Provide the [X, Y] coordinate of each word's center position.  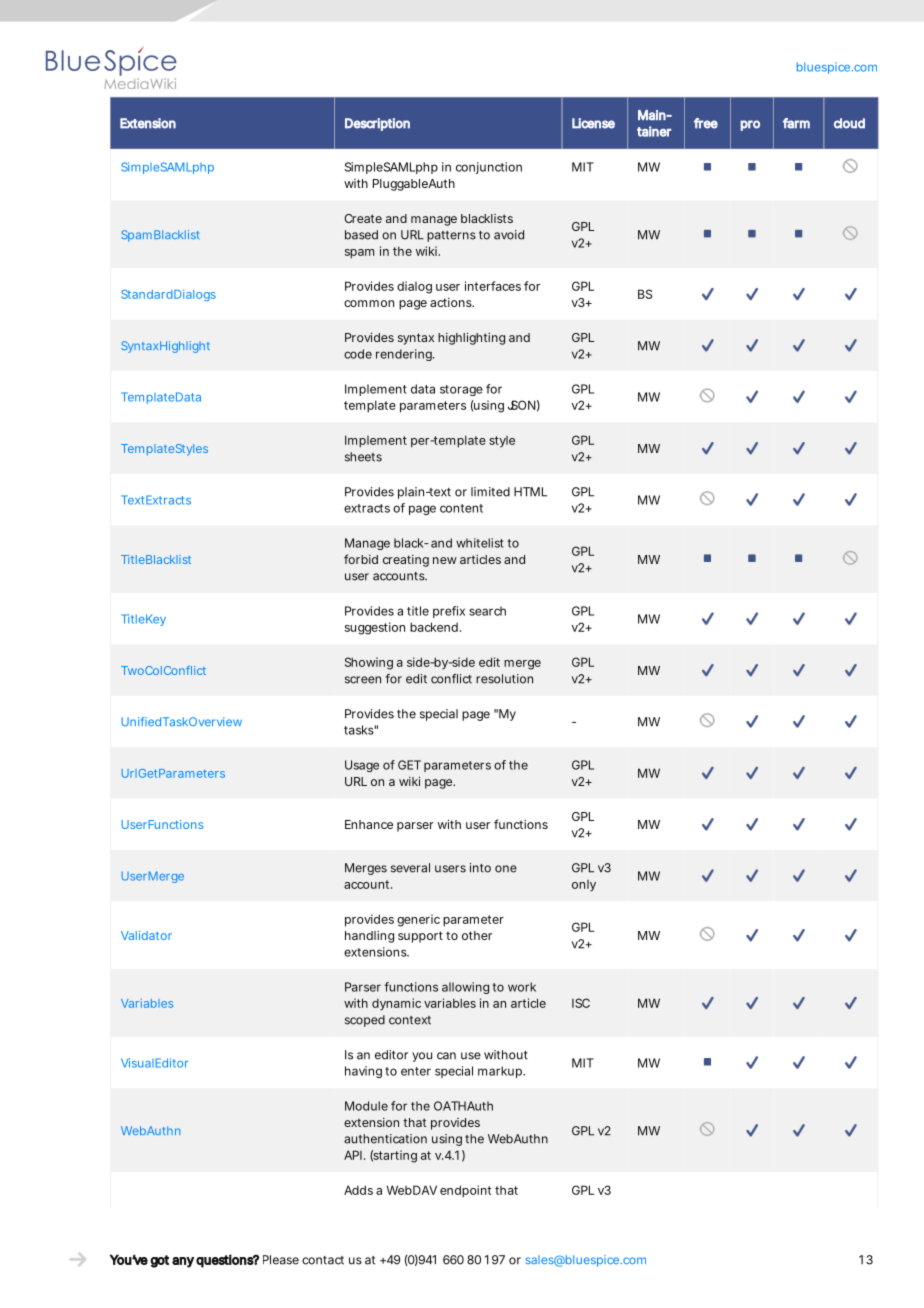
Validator [146, 935]
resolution [504, 679]
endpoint [465, 1191]
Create [363, 218]
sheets [363, 457]
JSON [522, 405]
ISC [581, 1003]
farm [796, 123]
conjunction [489, 168]
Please [281, 1260]
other [477, 935]
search [487, 611]
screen [363, 680]
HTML [530, 492]
